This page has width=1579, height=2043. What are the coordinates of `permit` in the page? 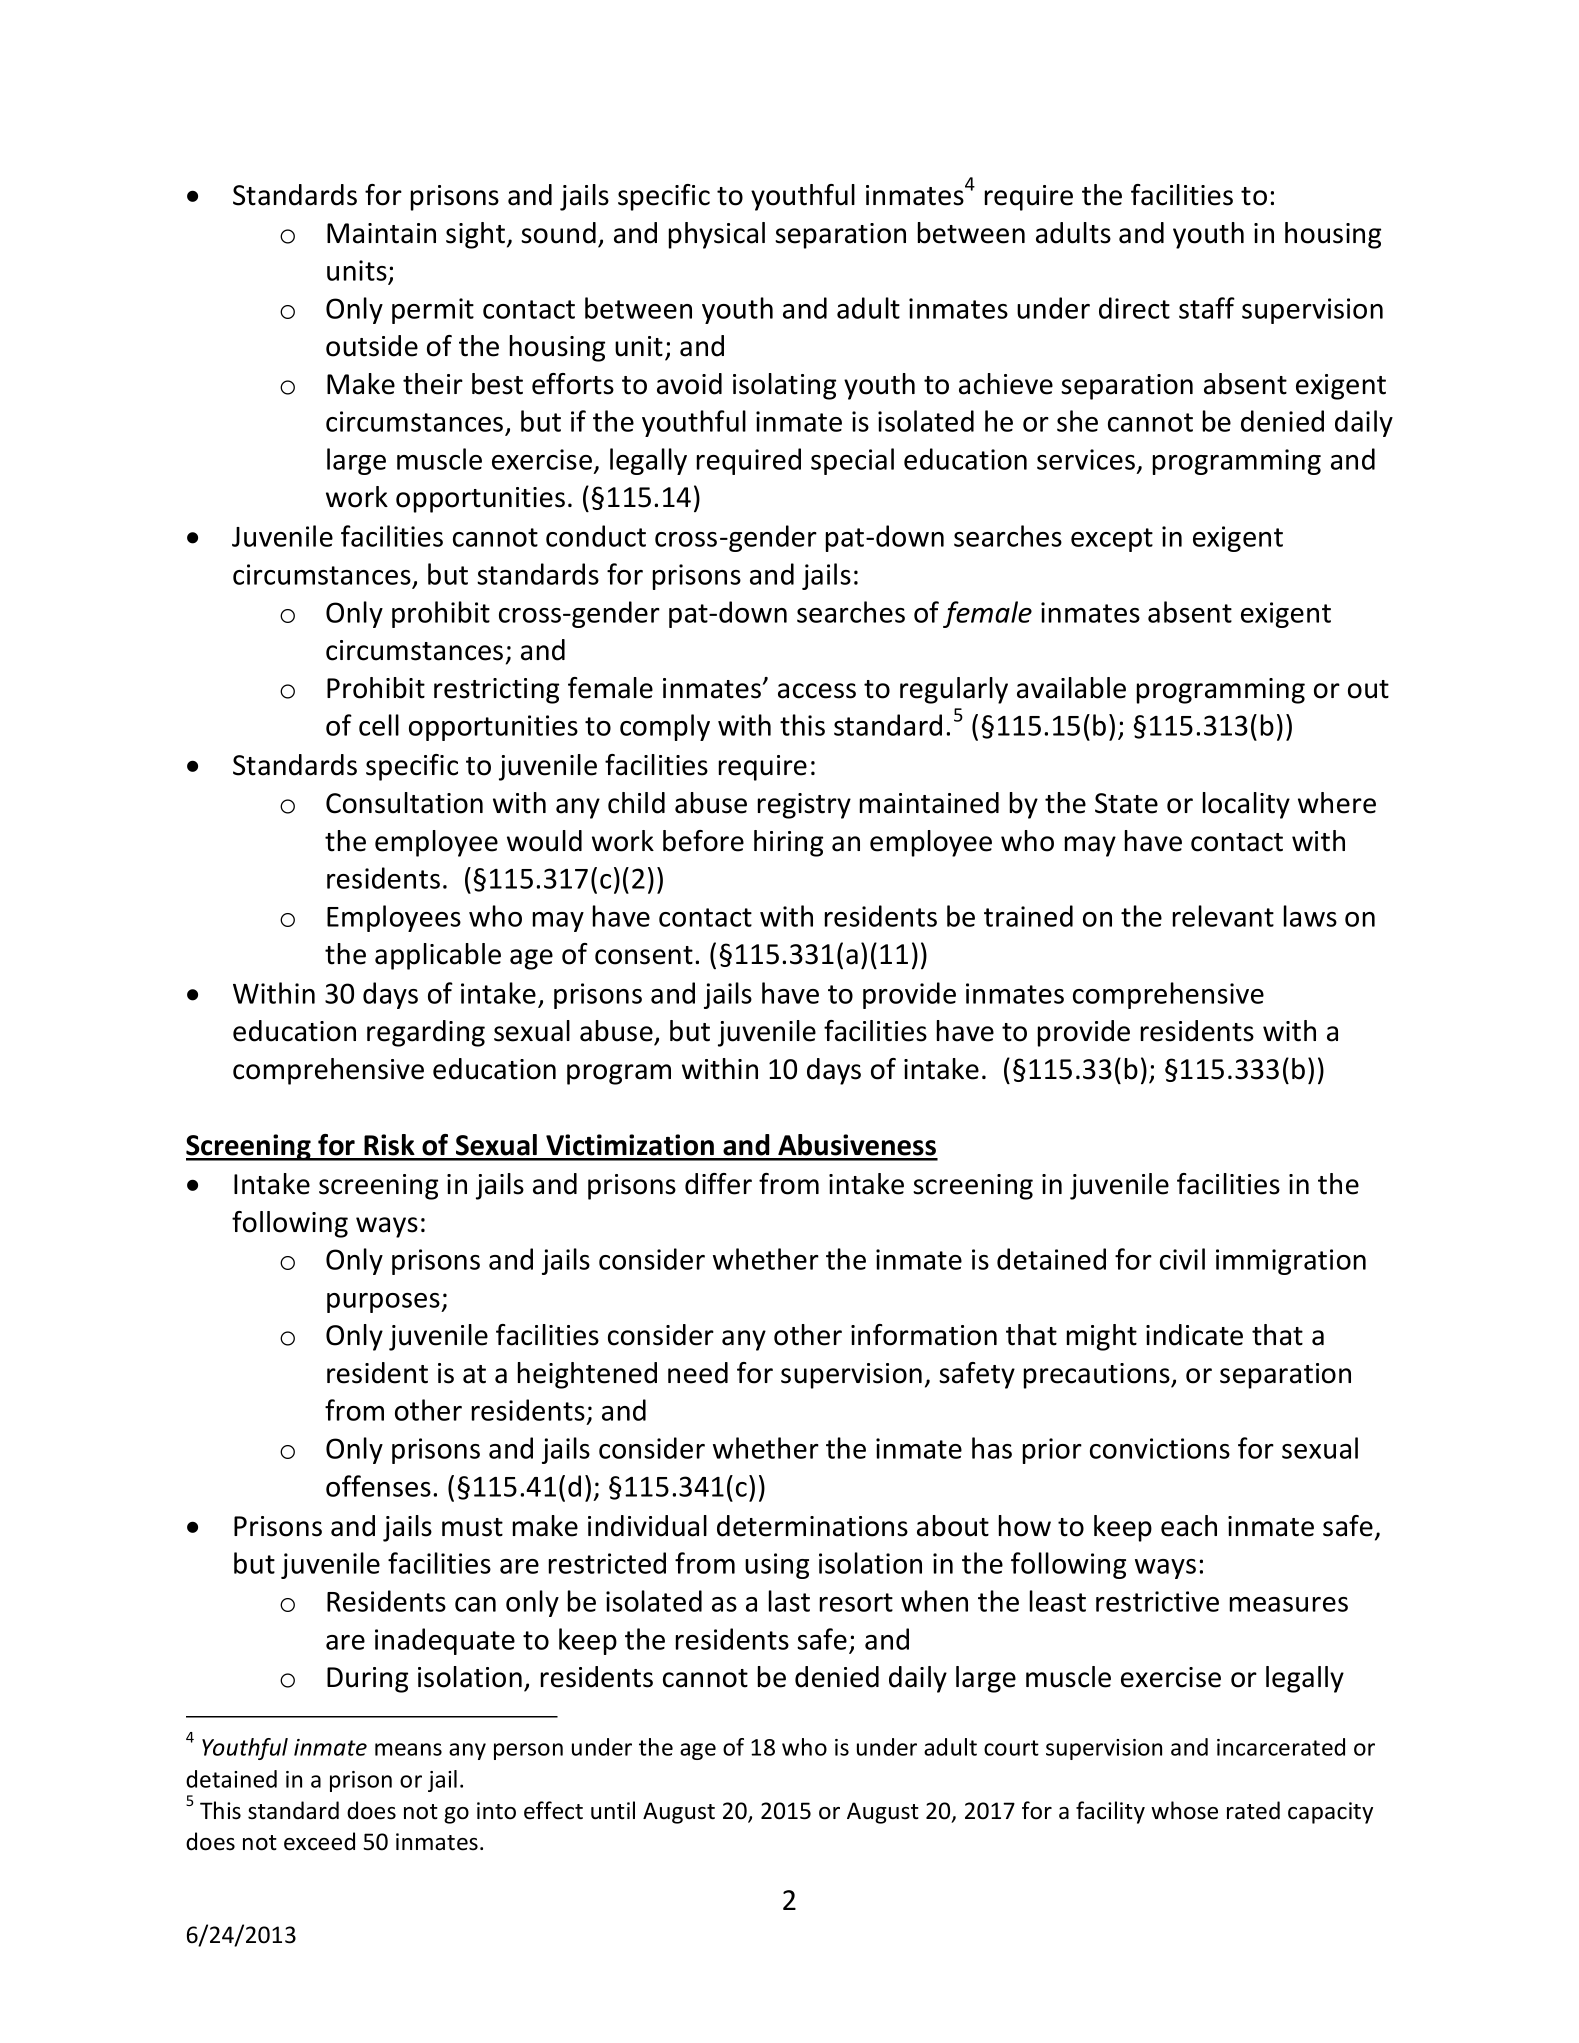 It's located at (433, 311).
